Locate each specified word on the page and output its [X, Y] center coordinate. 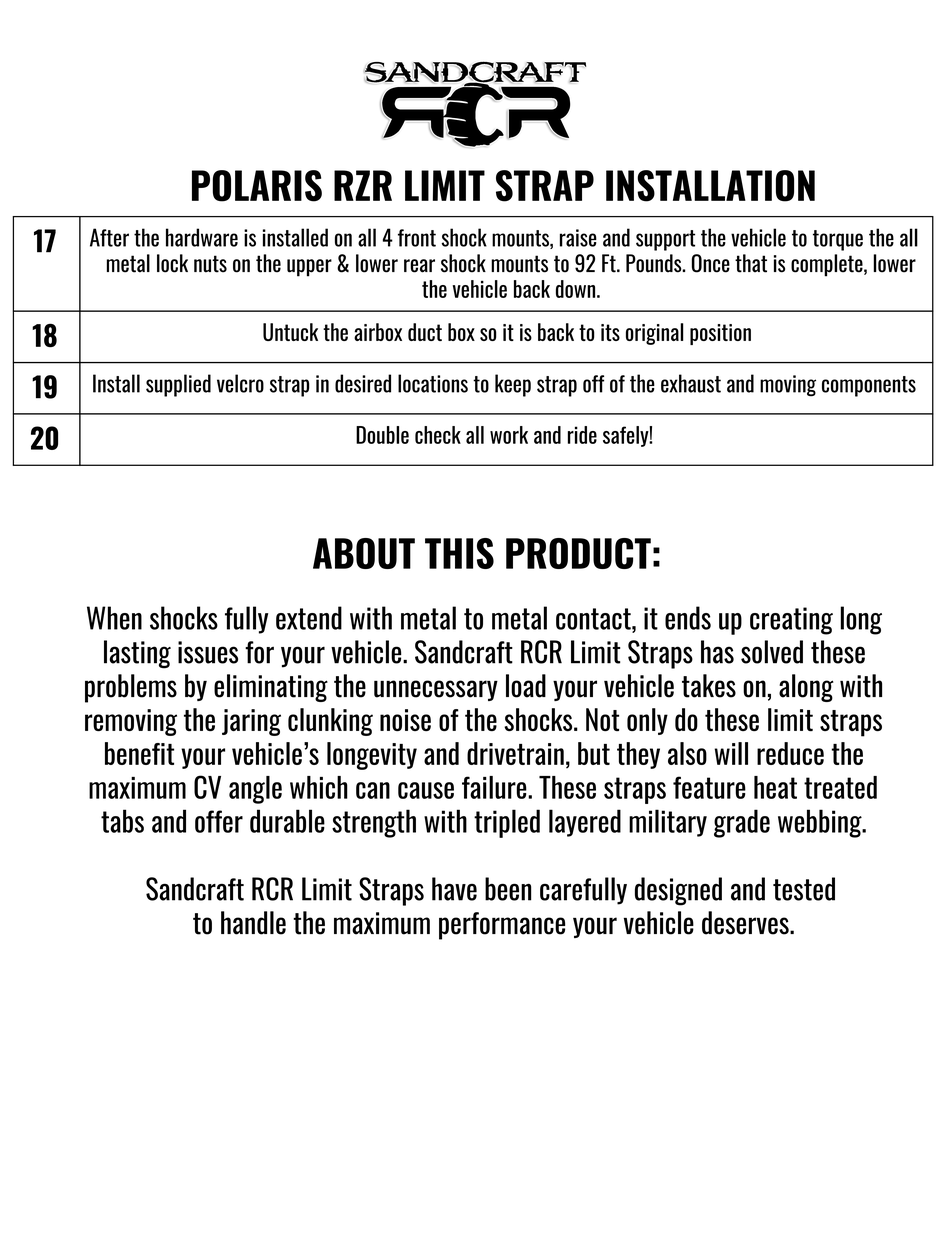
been [508, 889]
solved [772, 652]
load [526, 686]
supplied [178, 385]
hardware [202, 237]
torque [838, 240]
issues [208, 652]
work [509, 435]
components [869, 386]
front [417, 238]
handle [253, 923]
